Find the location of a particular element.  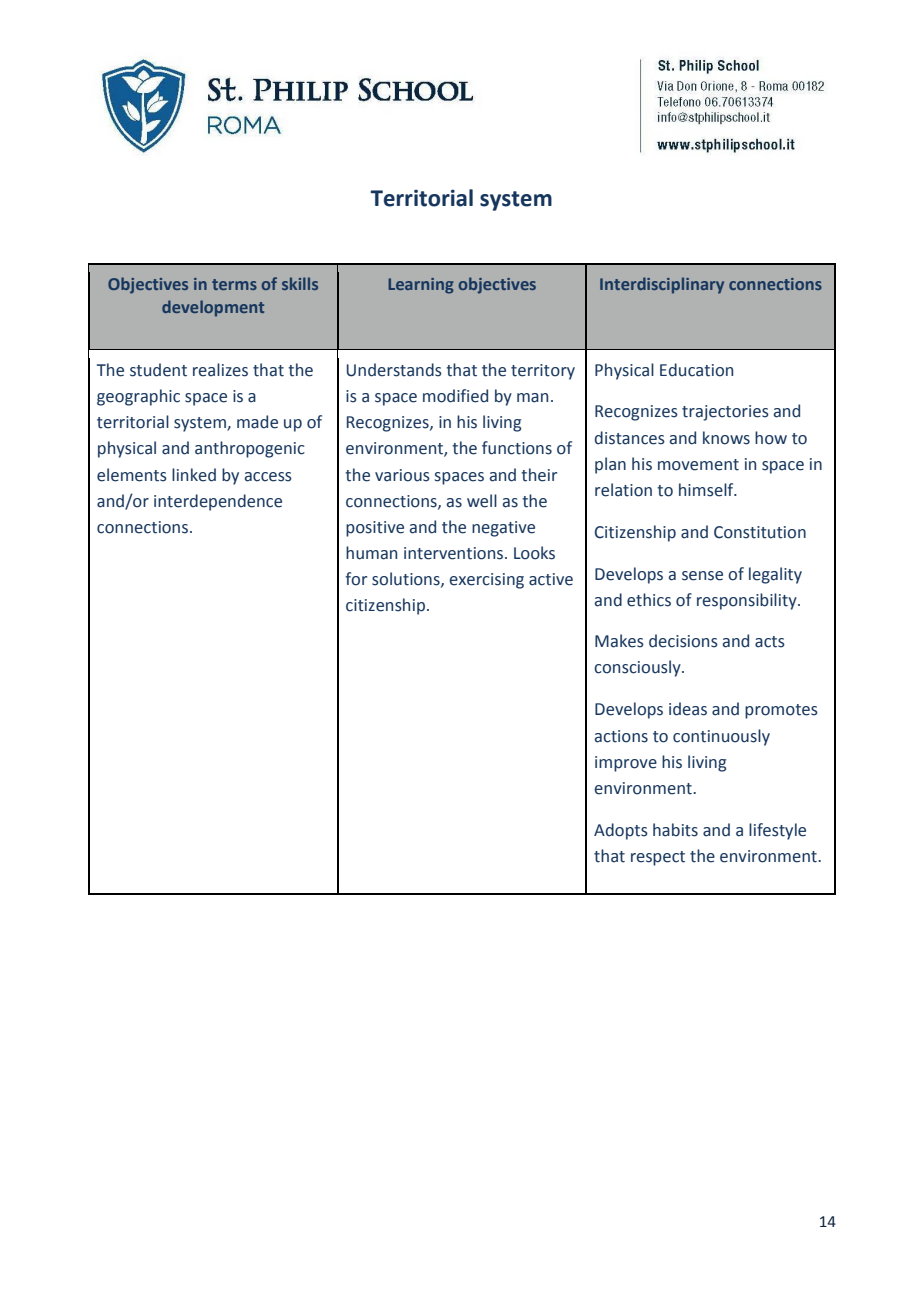

functions is located at coordinates (517, 448).
